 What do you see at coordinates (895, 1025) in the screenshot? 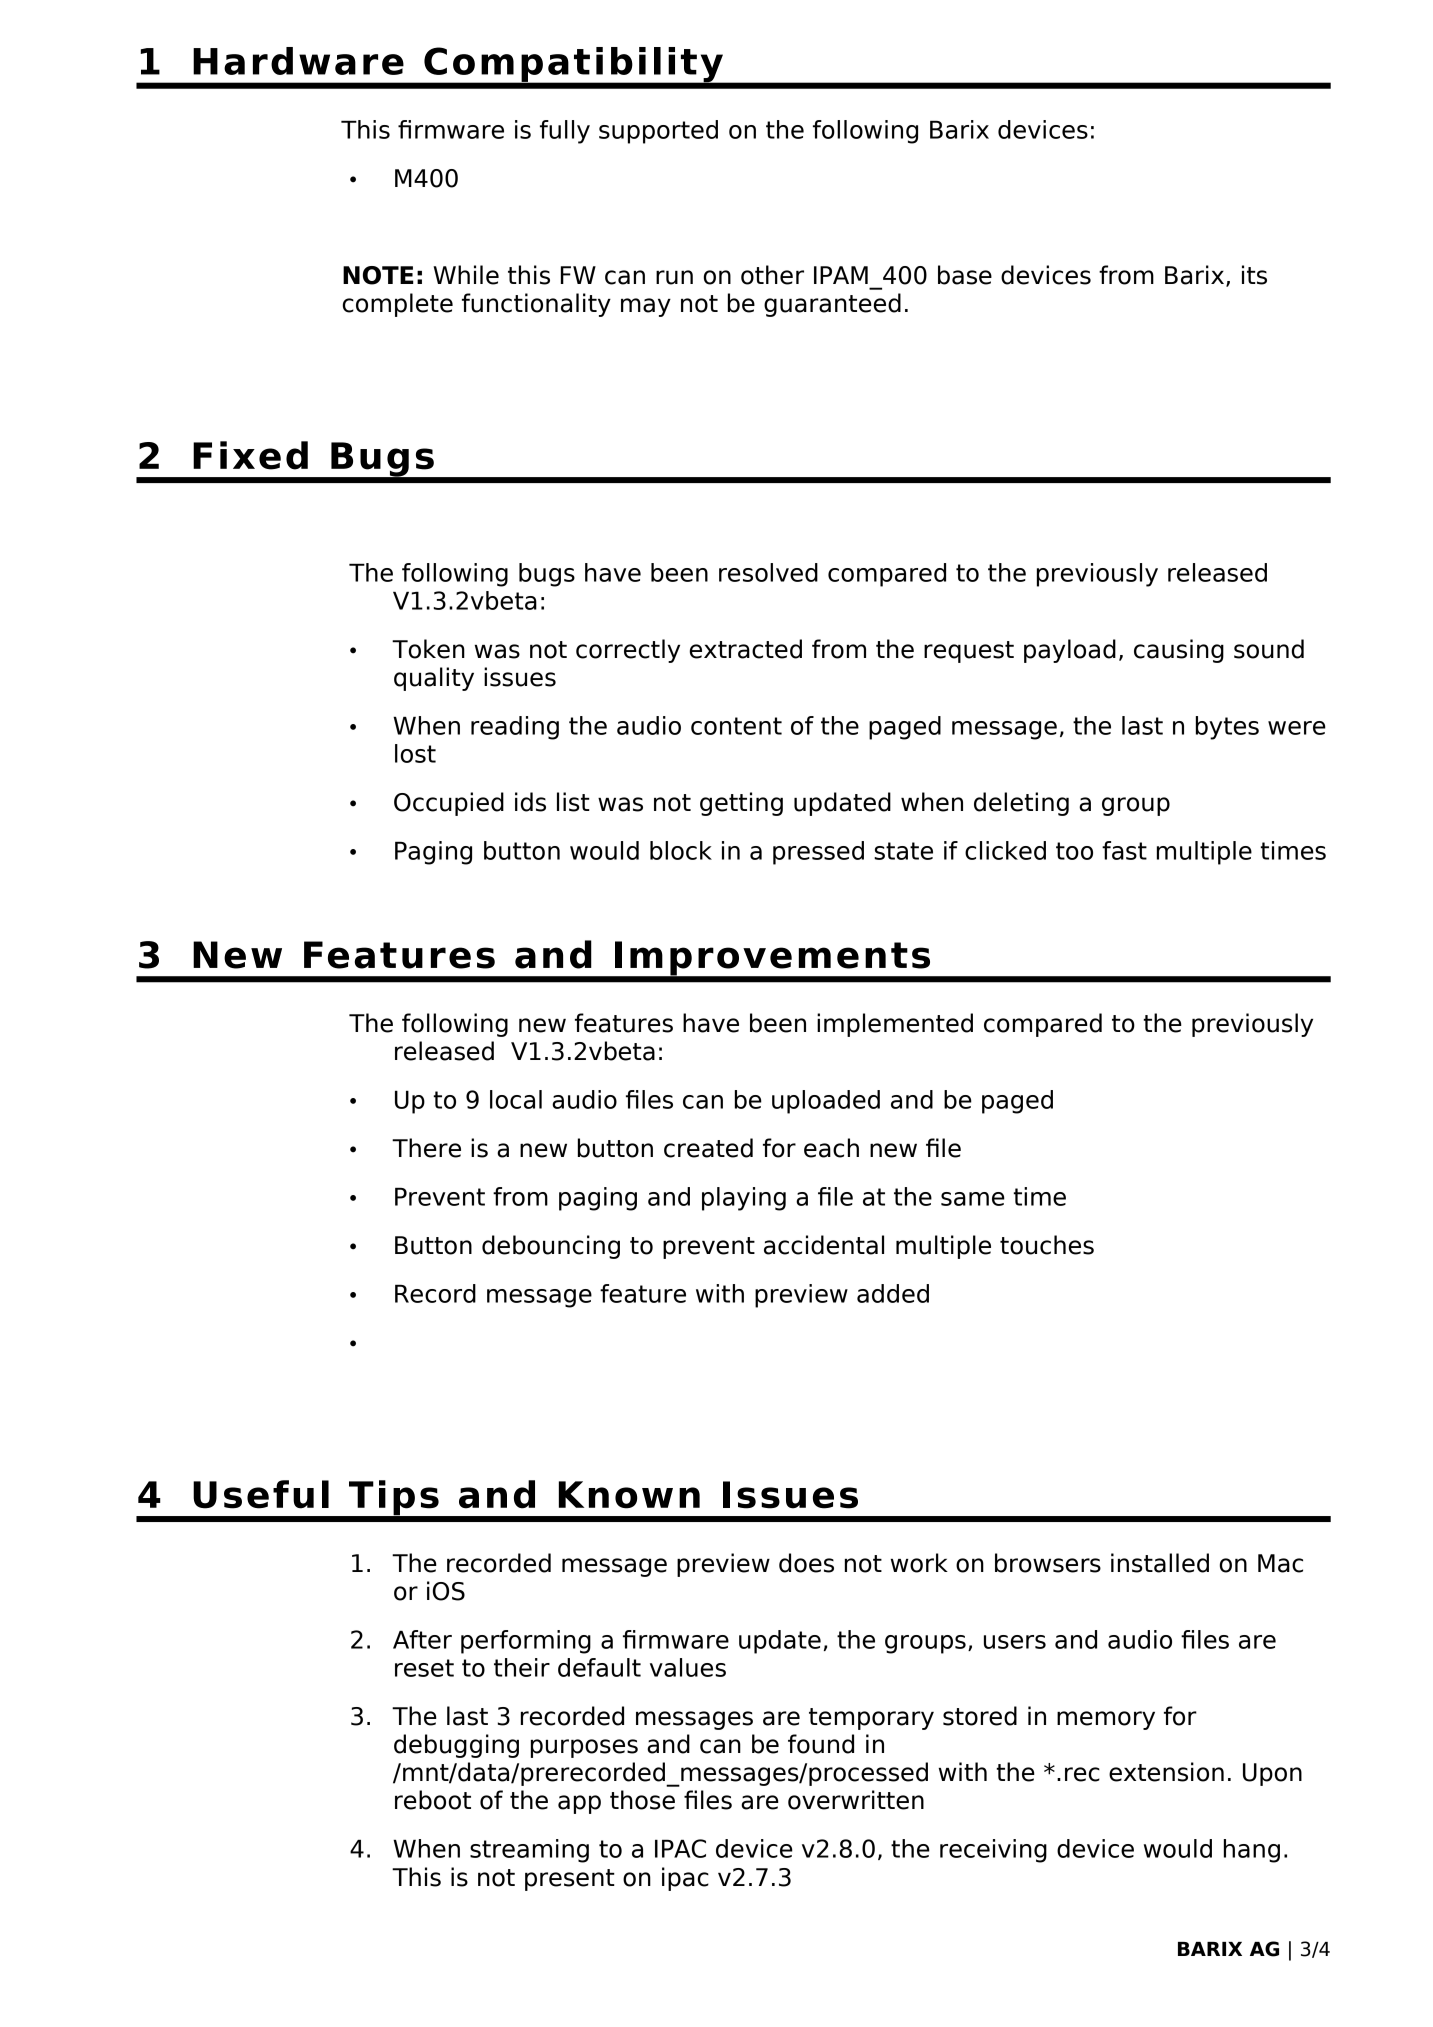
I see `implemented` at bounding box center [895, 1025].
